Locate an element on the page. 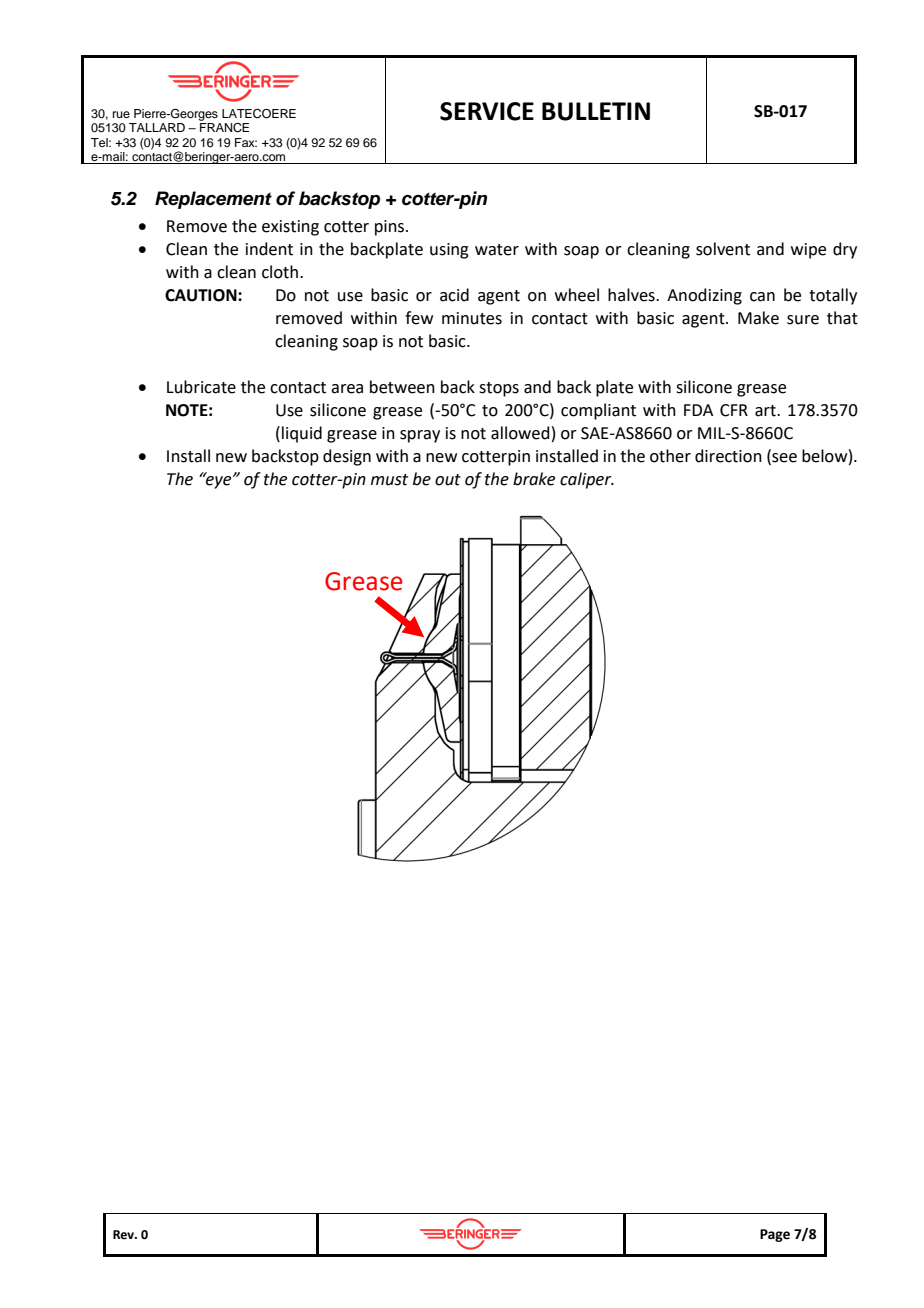 Image resolution: width=924 pixels, height=1308 pixels. SERVICE is located at coordinates (487, 111).
